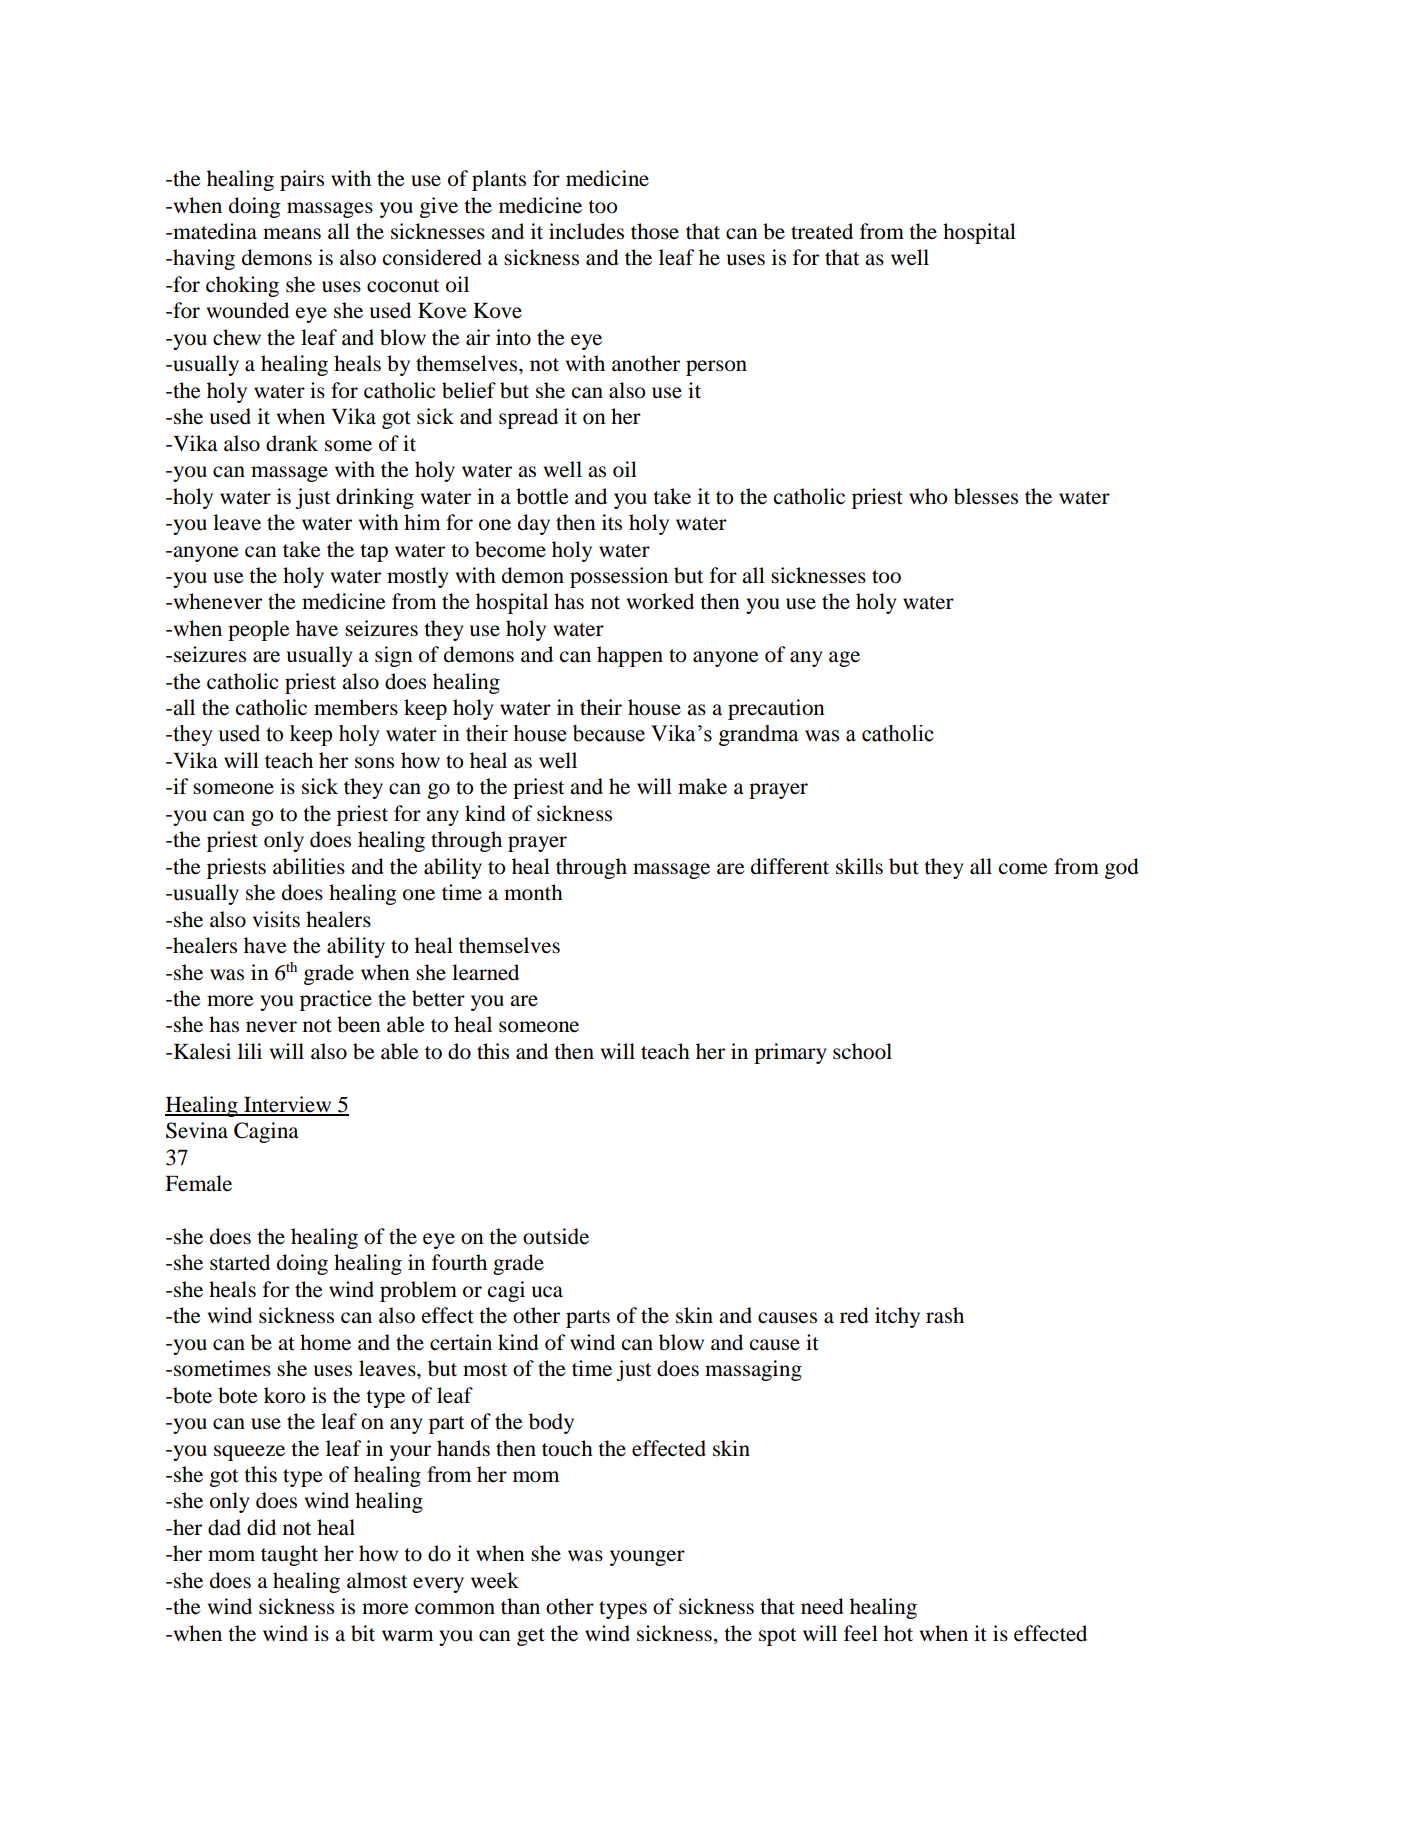 This page has height=1821, width=1407. Describe the element at coordinates (655, 231) in the page. I see `those` at that location.
